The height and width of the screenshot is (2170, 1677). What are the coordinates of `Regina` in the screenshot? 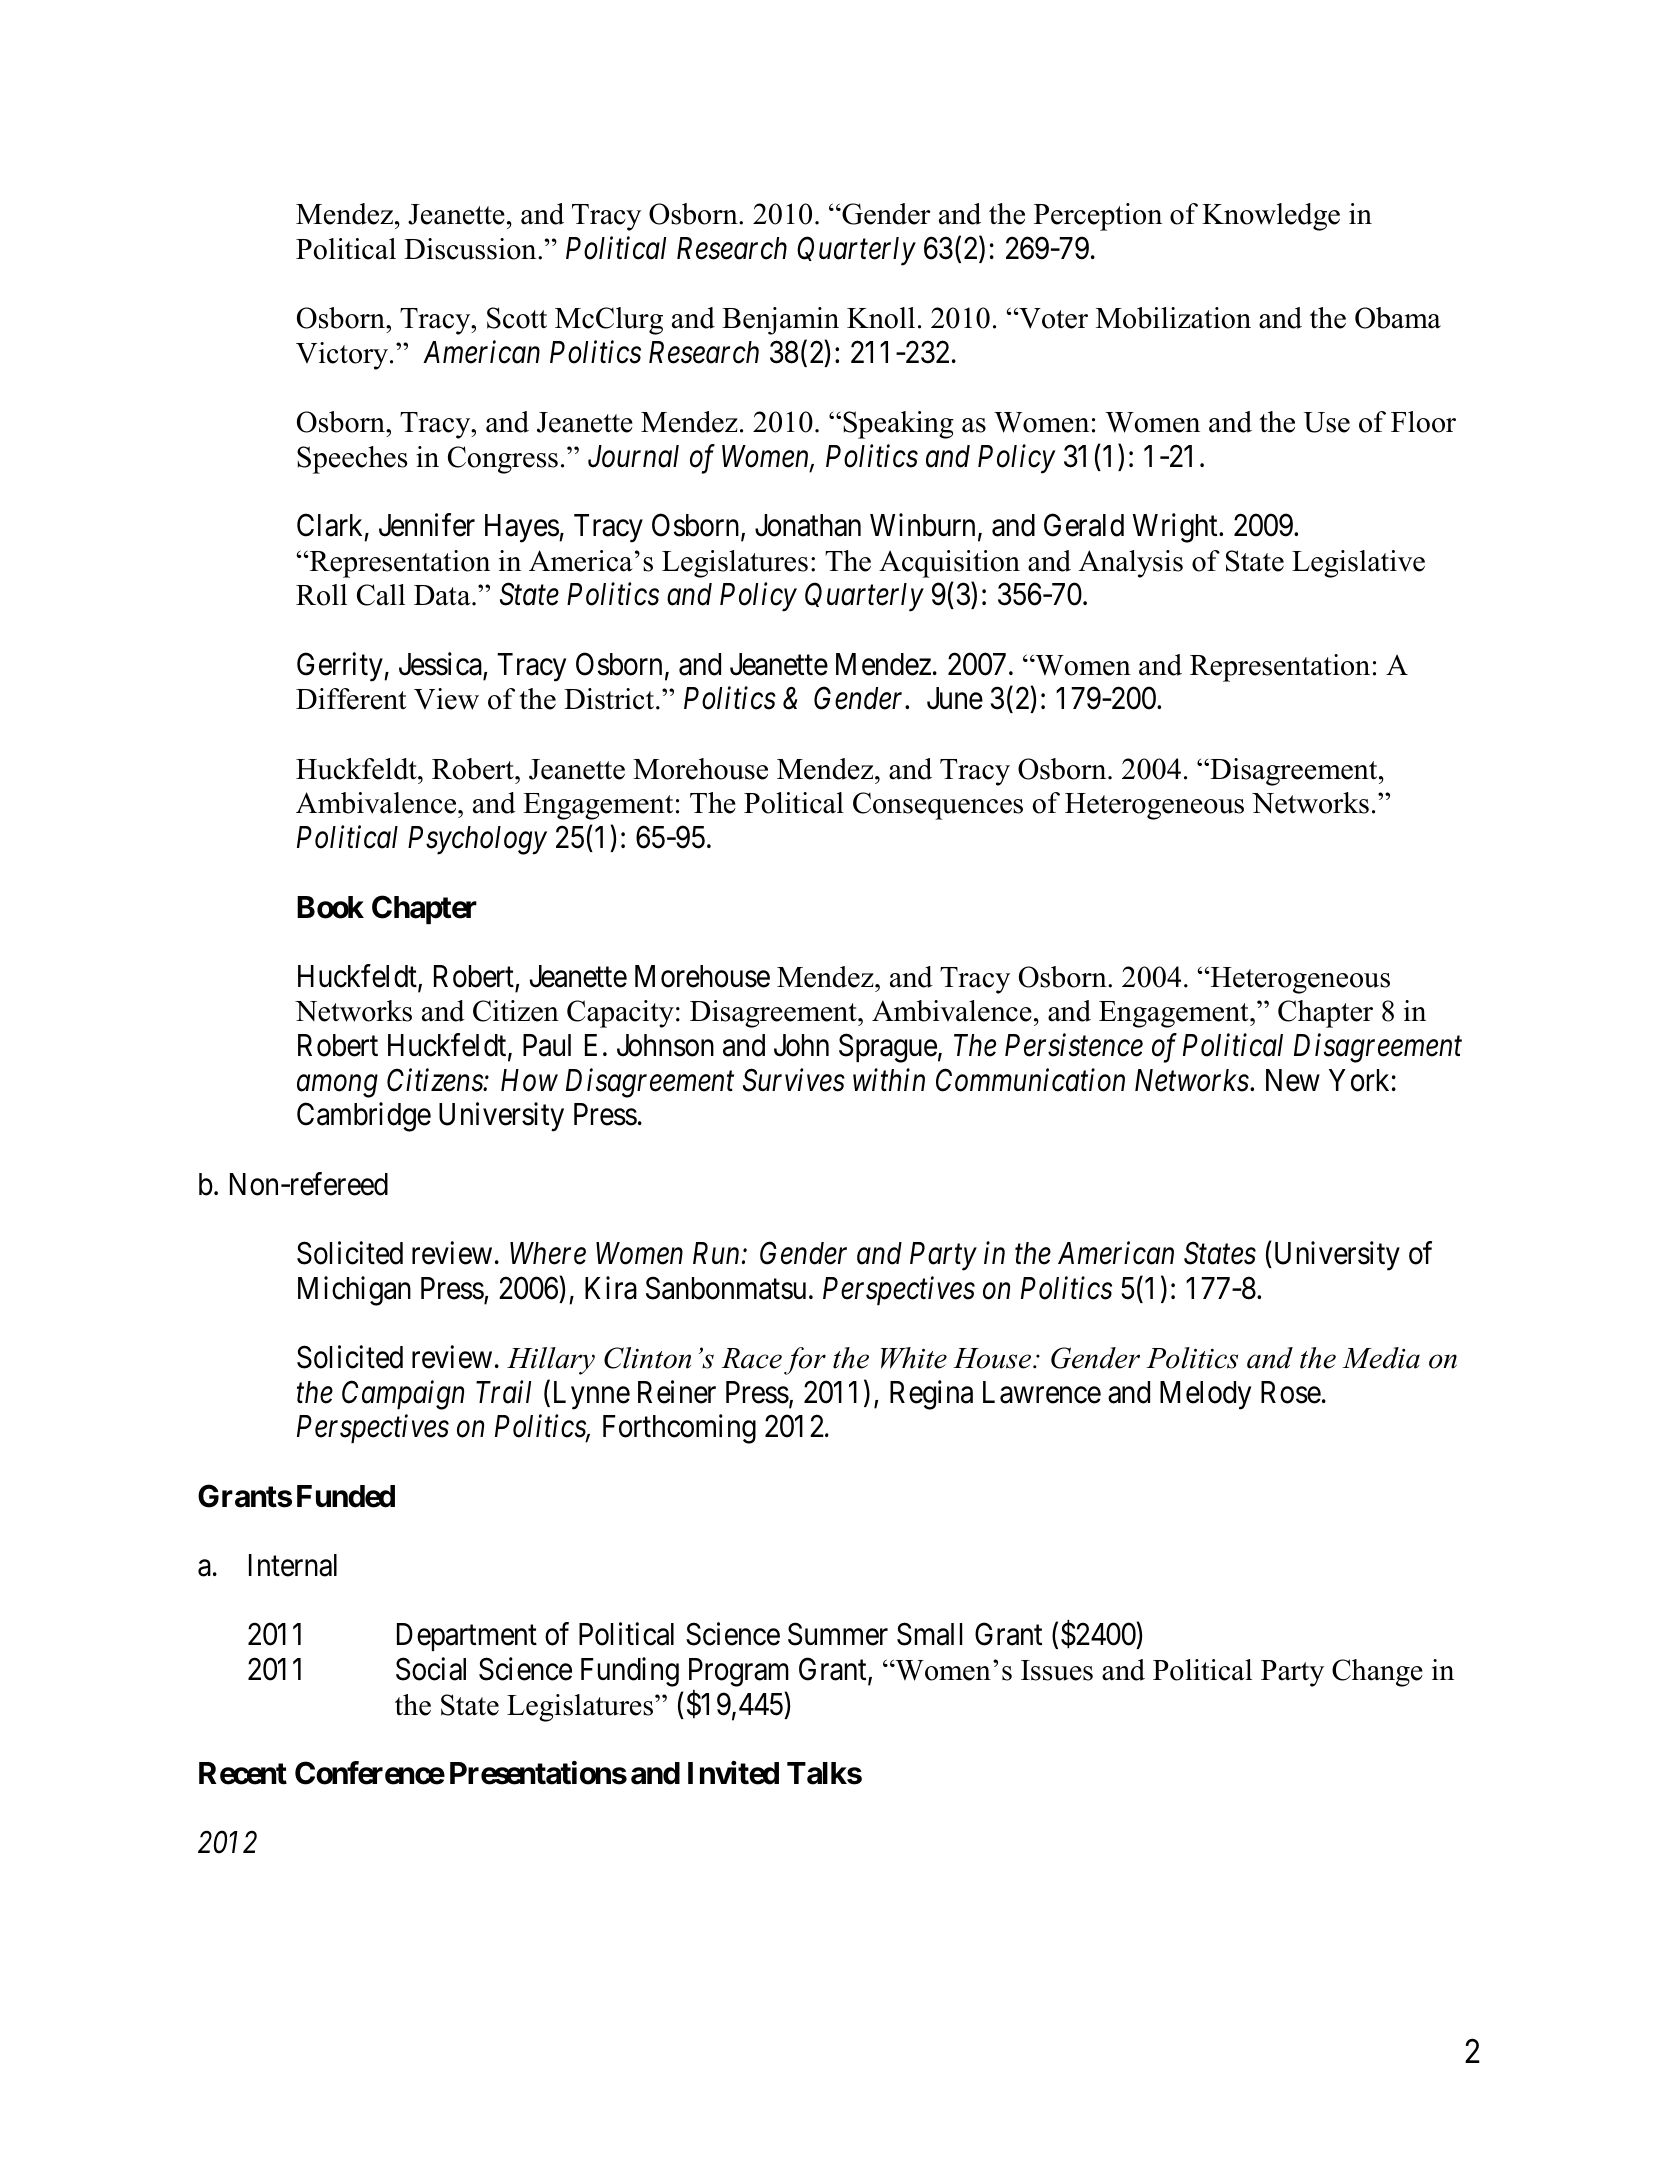 It's located at (931, 1395).
